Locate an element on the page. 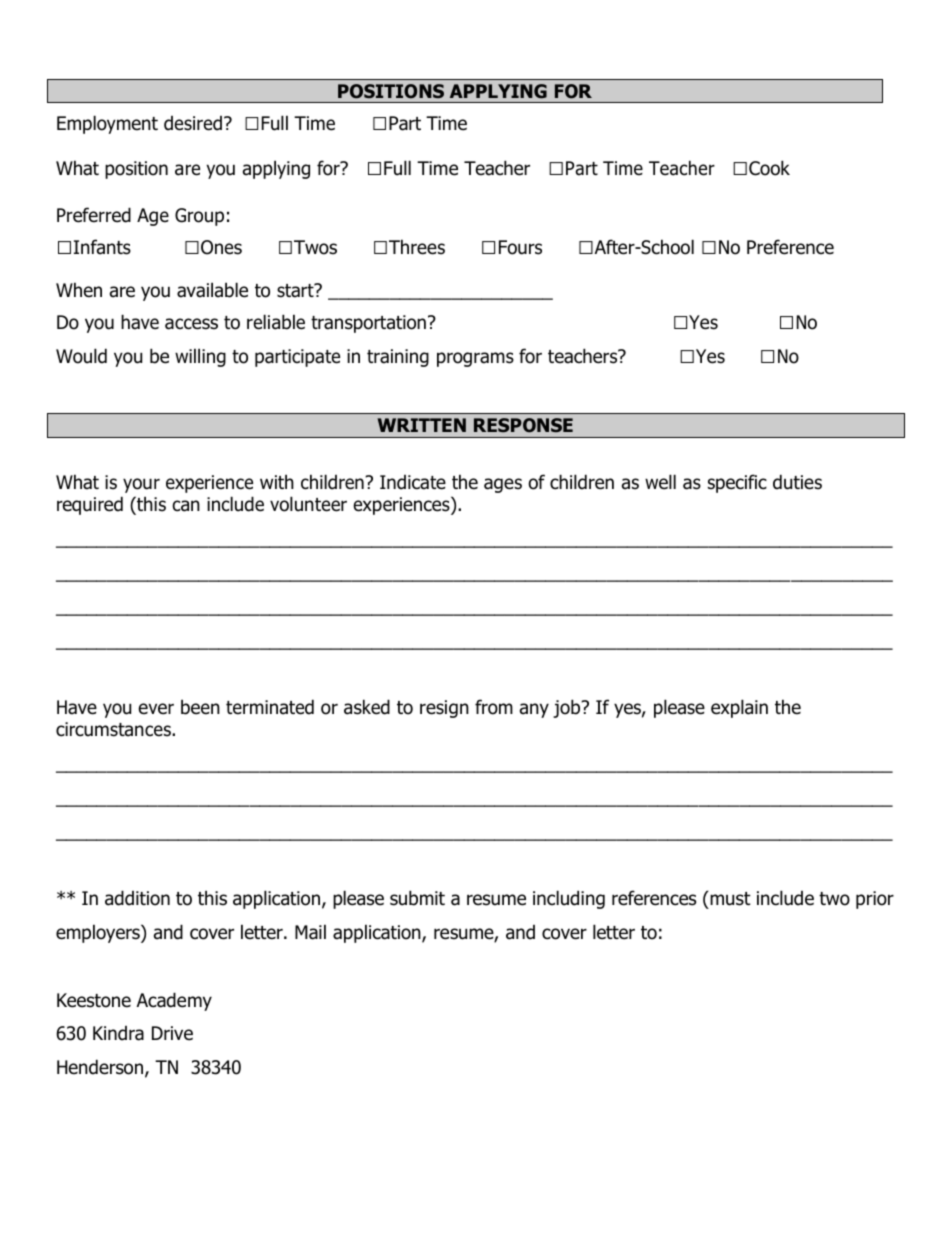 This page has height=1233, width=952. Preference is located at coordinates (790, 247).
